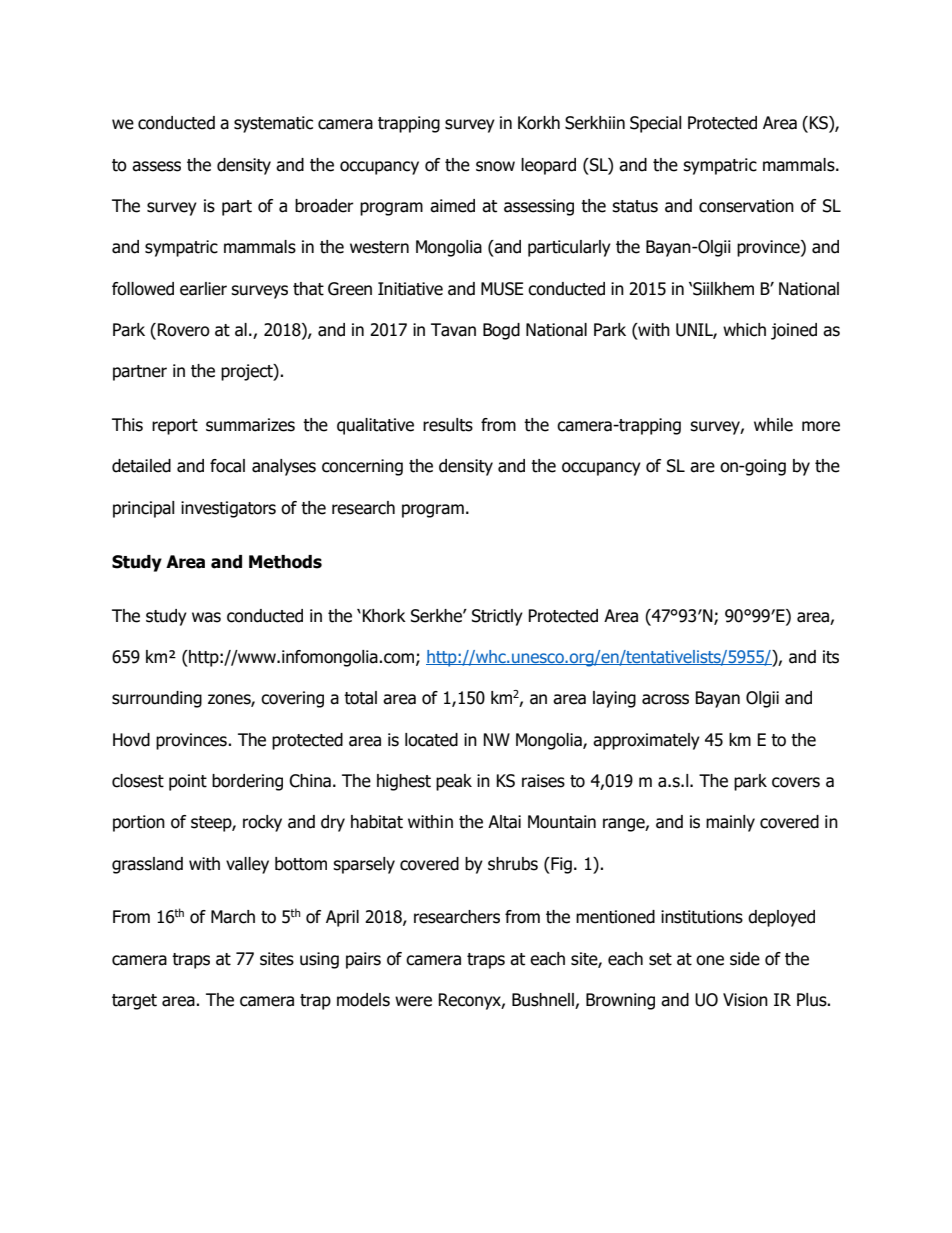 The width and height of the screenshot is (952, 1233). What do you see at coordinates (454, 782) in the screenshot?
I see `peak` at bounding box center [454, 782].
